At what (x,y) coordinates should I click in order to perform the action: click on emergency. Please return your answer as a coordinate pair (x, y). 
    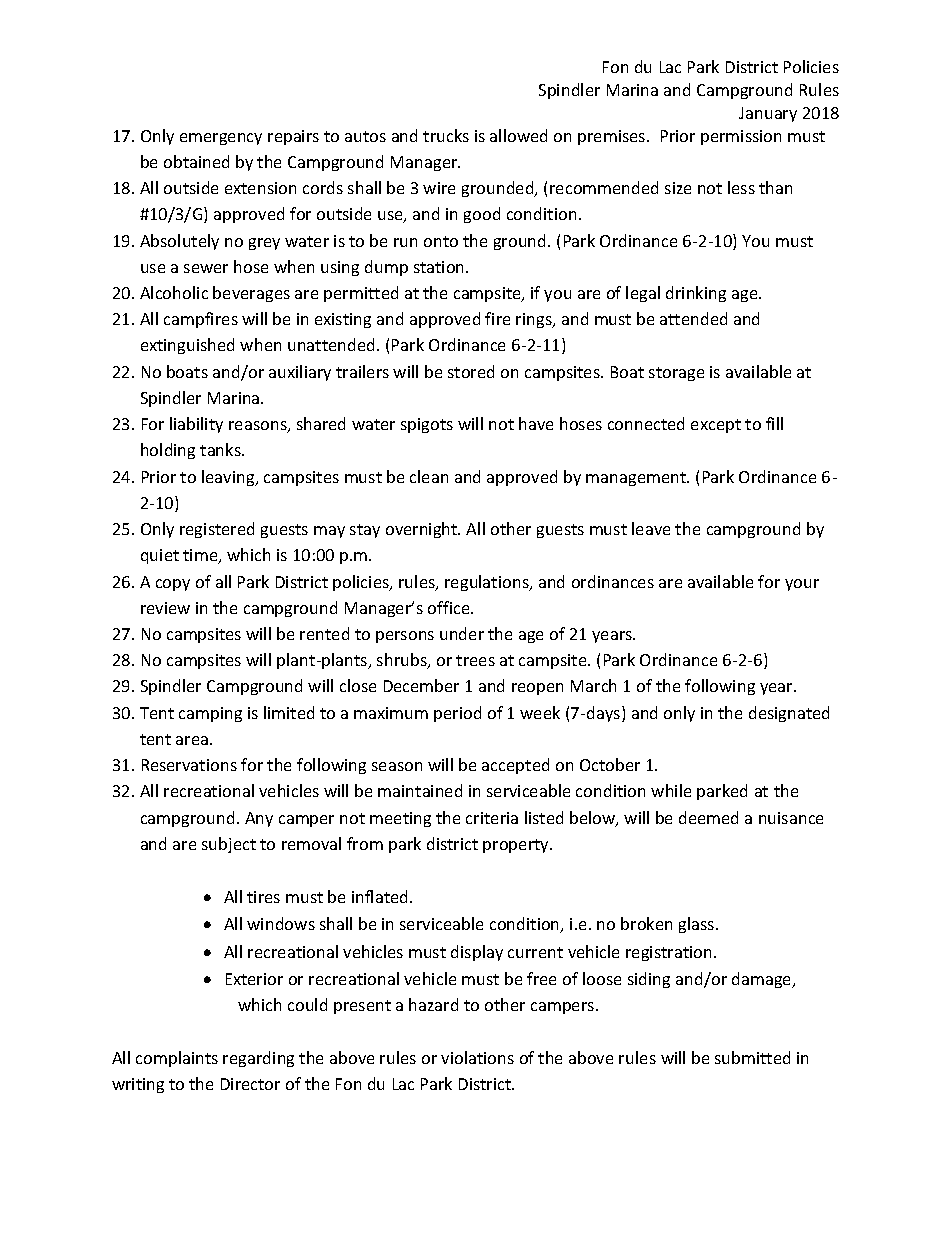
    Looking at the image, I should click on (221, 139).
